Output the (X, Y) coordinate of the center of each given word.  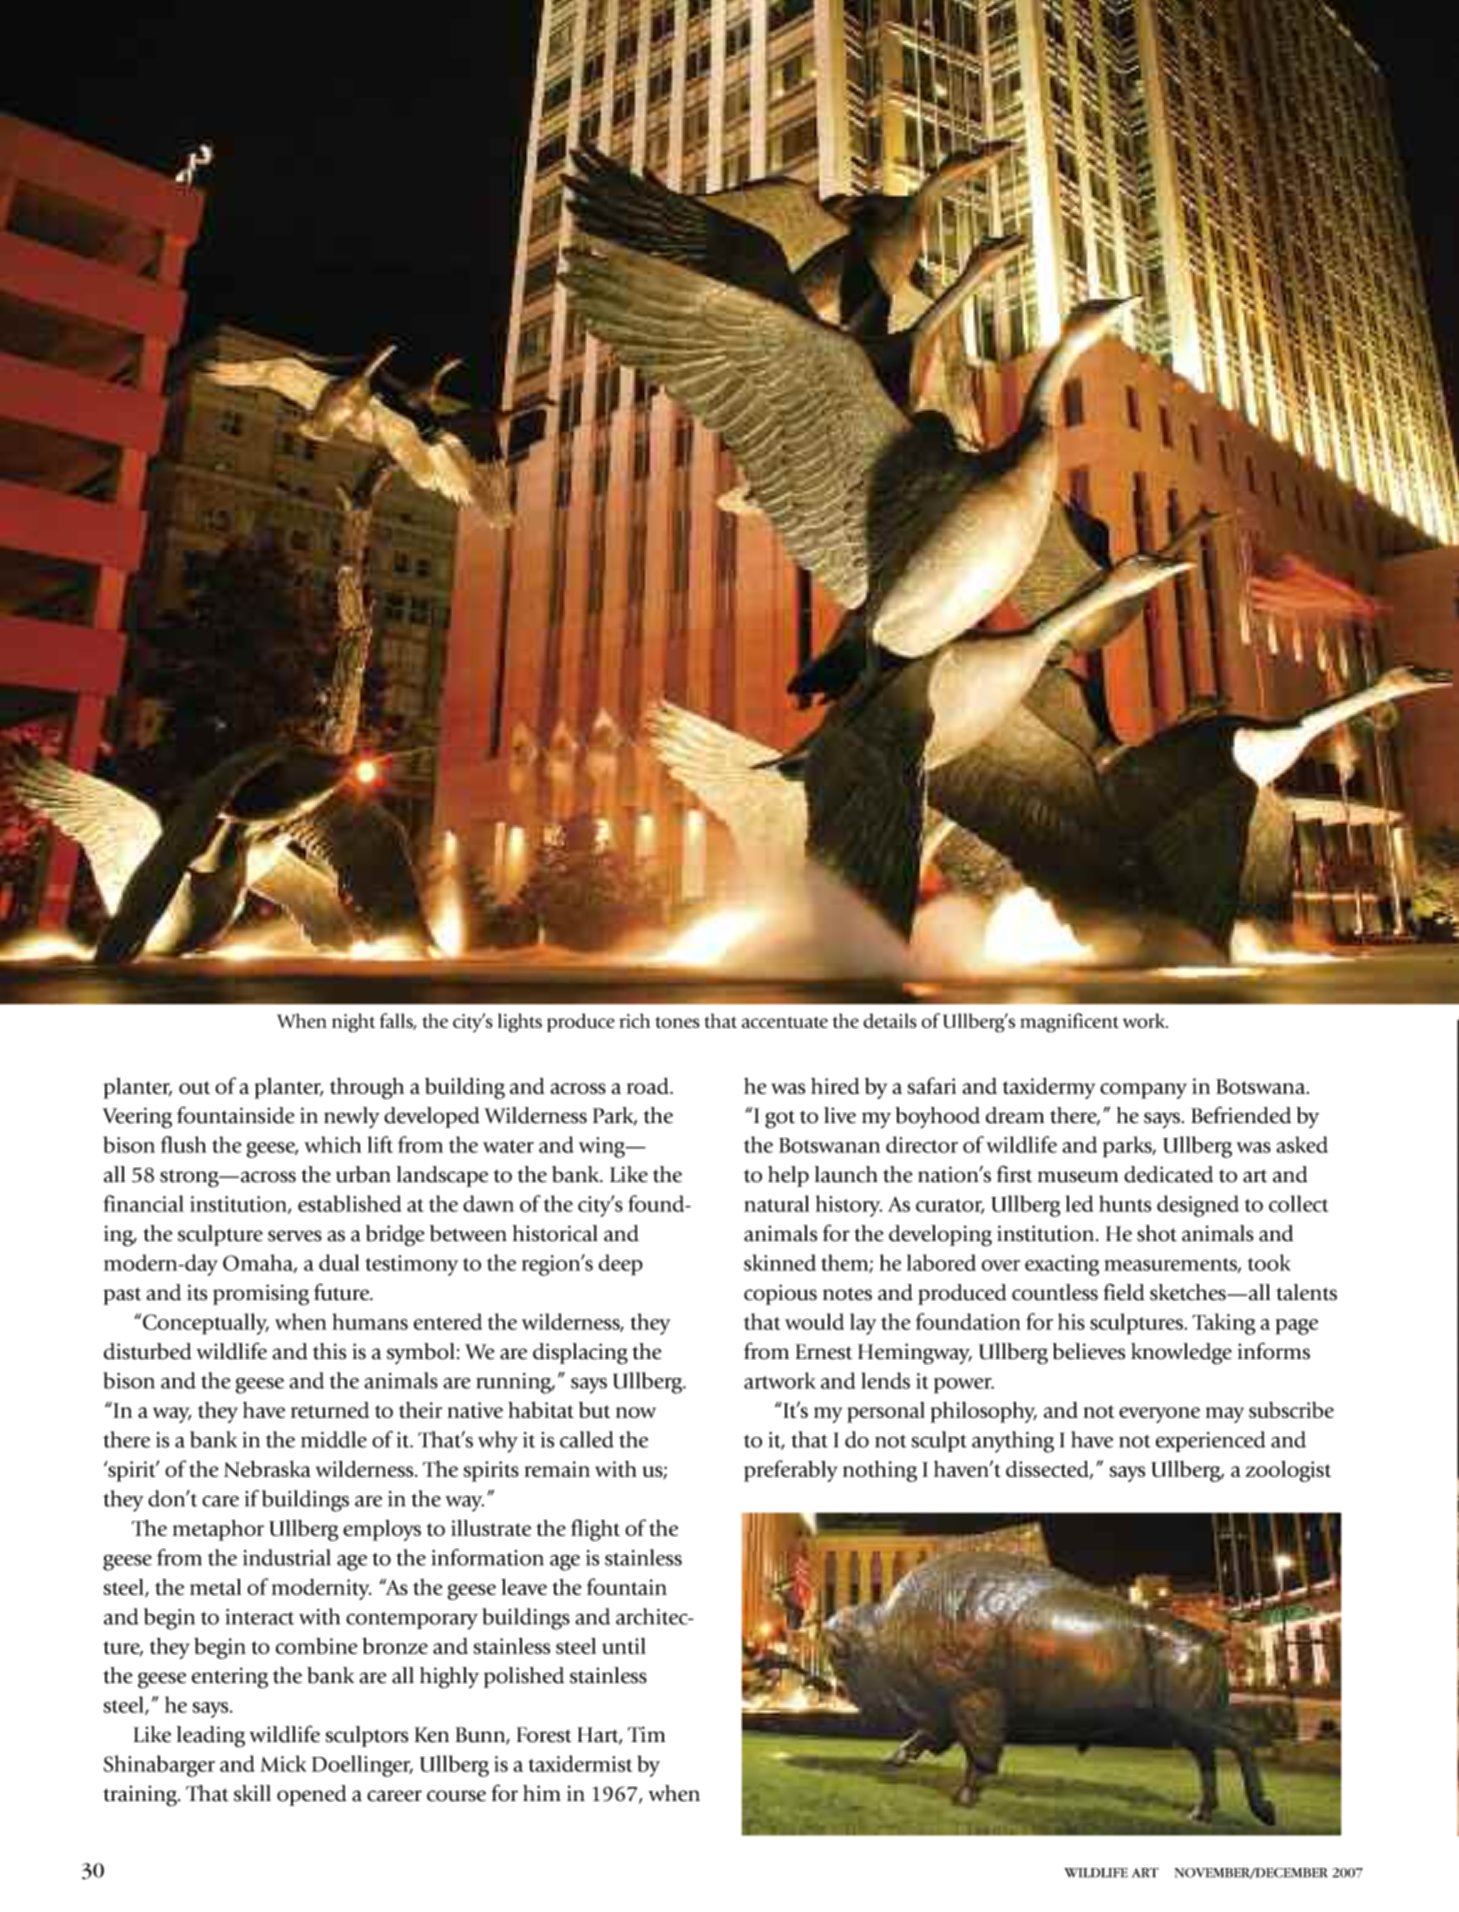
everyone (1159, 1415)
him (542, 1793)
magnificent (1069, 1023)
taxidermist (580, 1763)
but (594, 1410)
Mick (283, 1763)
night (353, 1023)
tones (677, 1022)
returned (330, 1410)
